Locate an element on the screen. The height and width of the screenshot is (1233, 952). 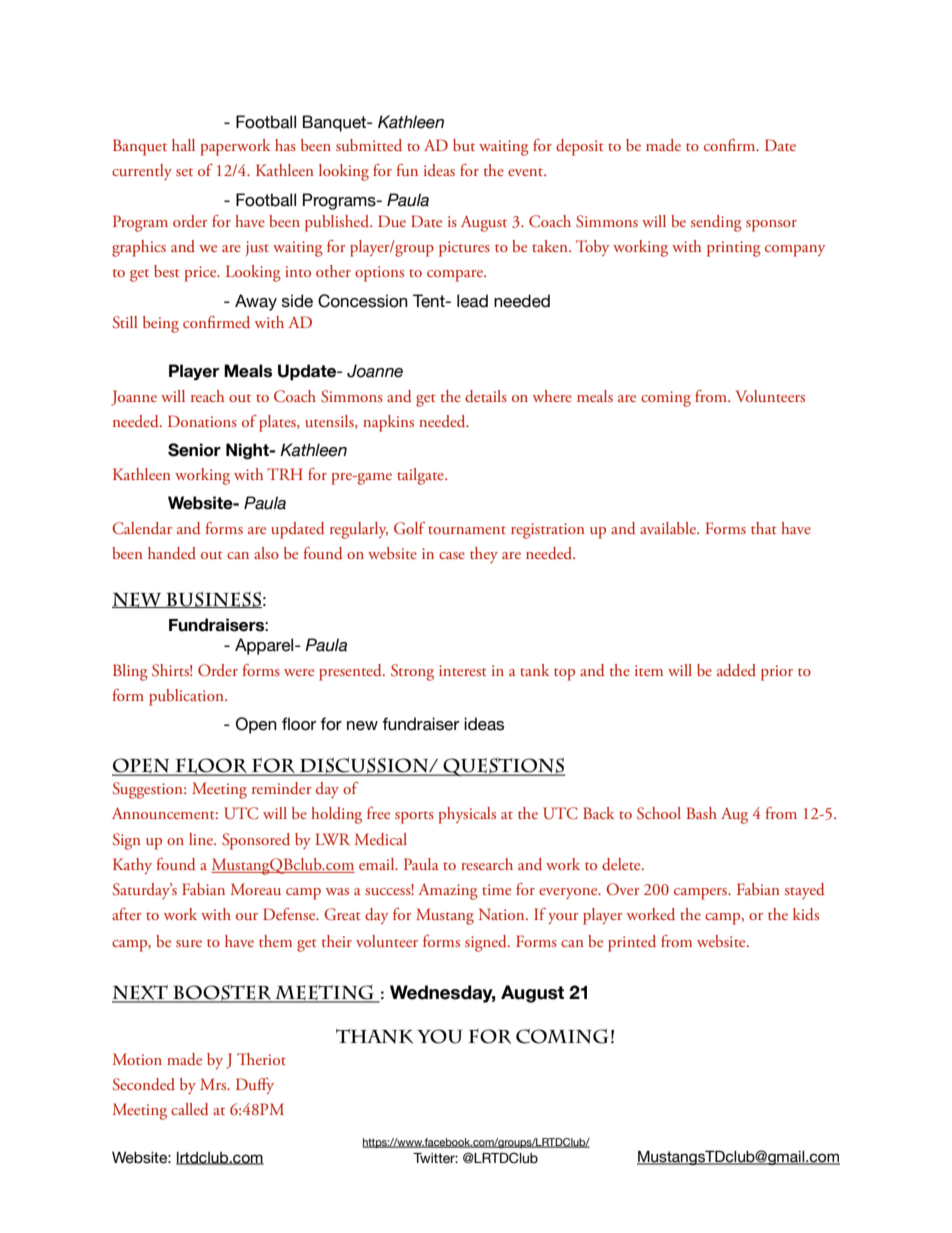
Moreau is located at coordinates (255, 889).
